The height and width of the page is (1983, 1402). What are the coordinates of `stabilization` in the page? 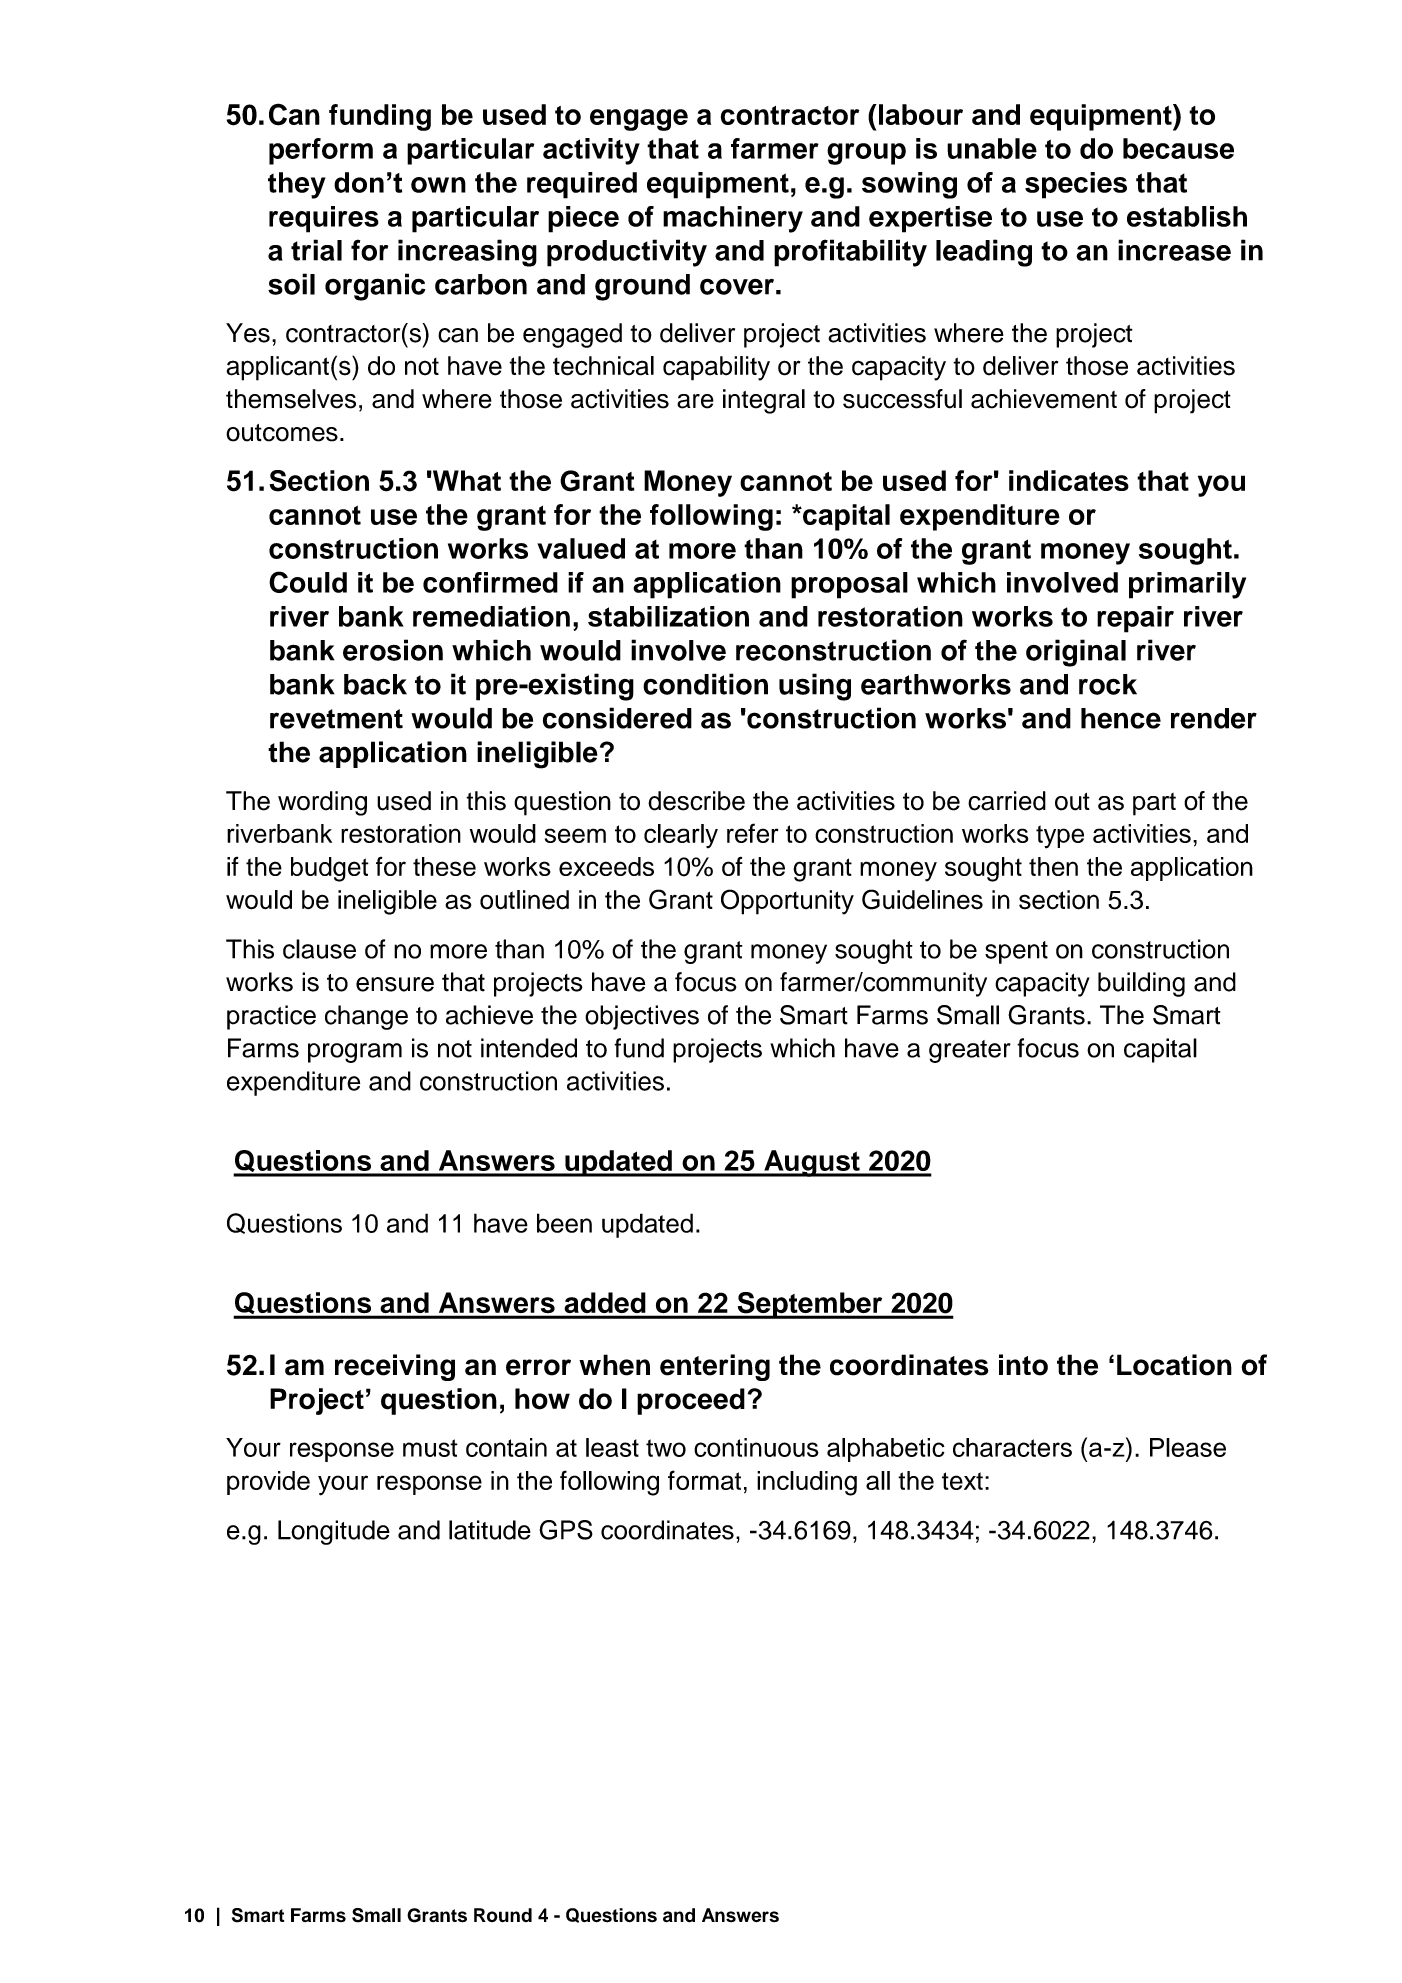 It's located at (668, 616).
